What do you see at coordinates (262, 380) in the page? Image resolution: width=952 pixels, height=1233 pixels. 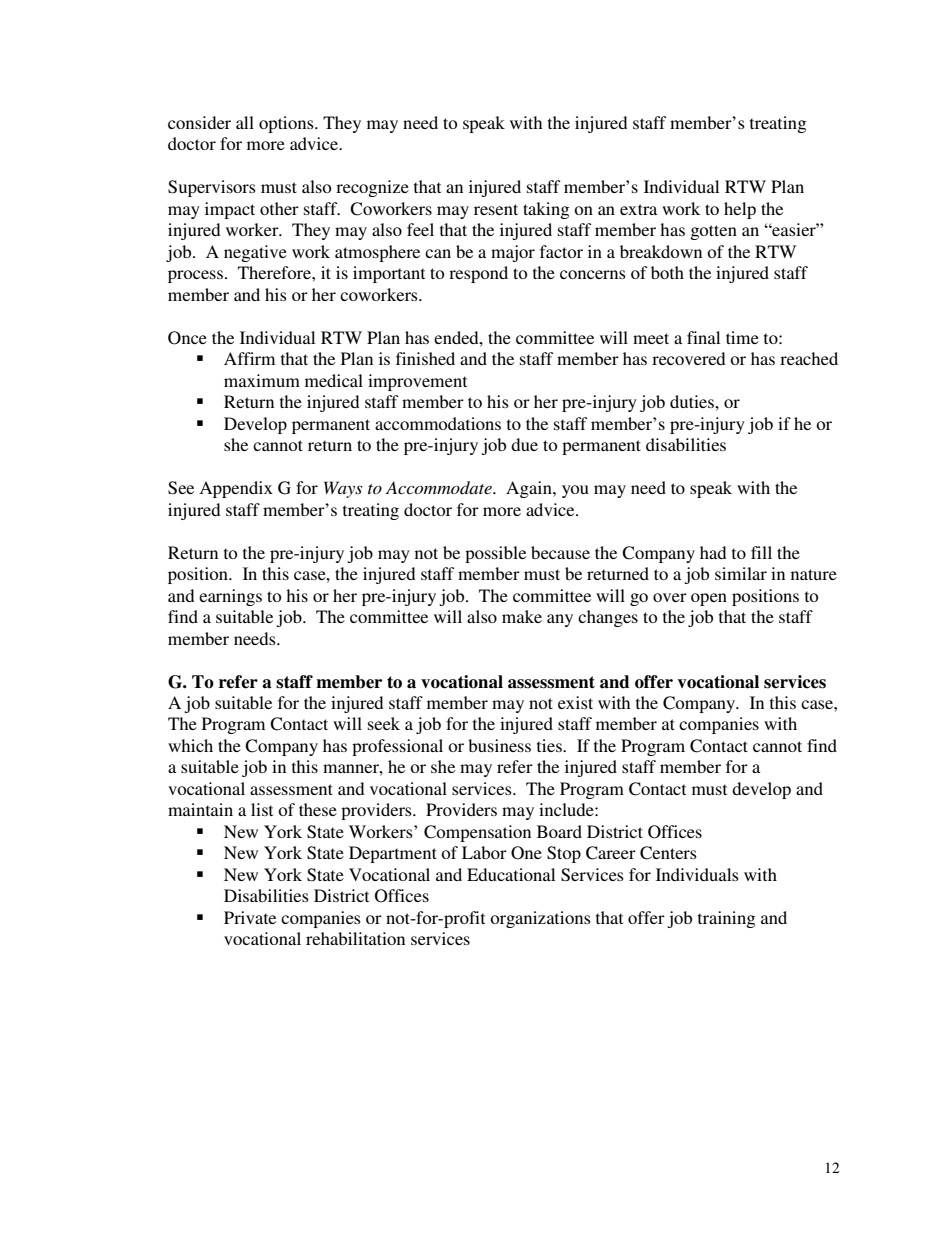 I see `maximum` at bounding box center [262, 380].
